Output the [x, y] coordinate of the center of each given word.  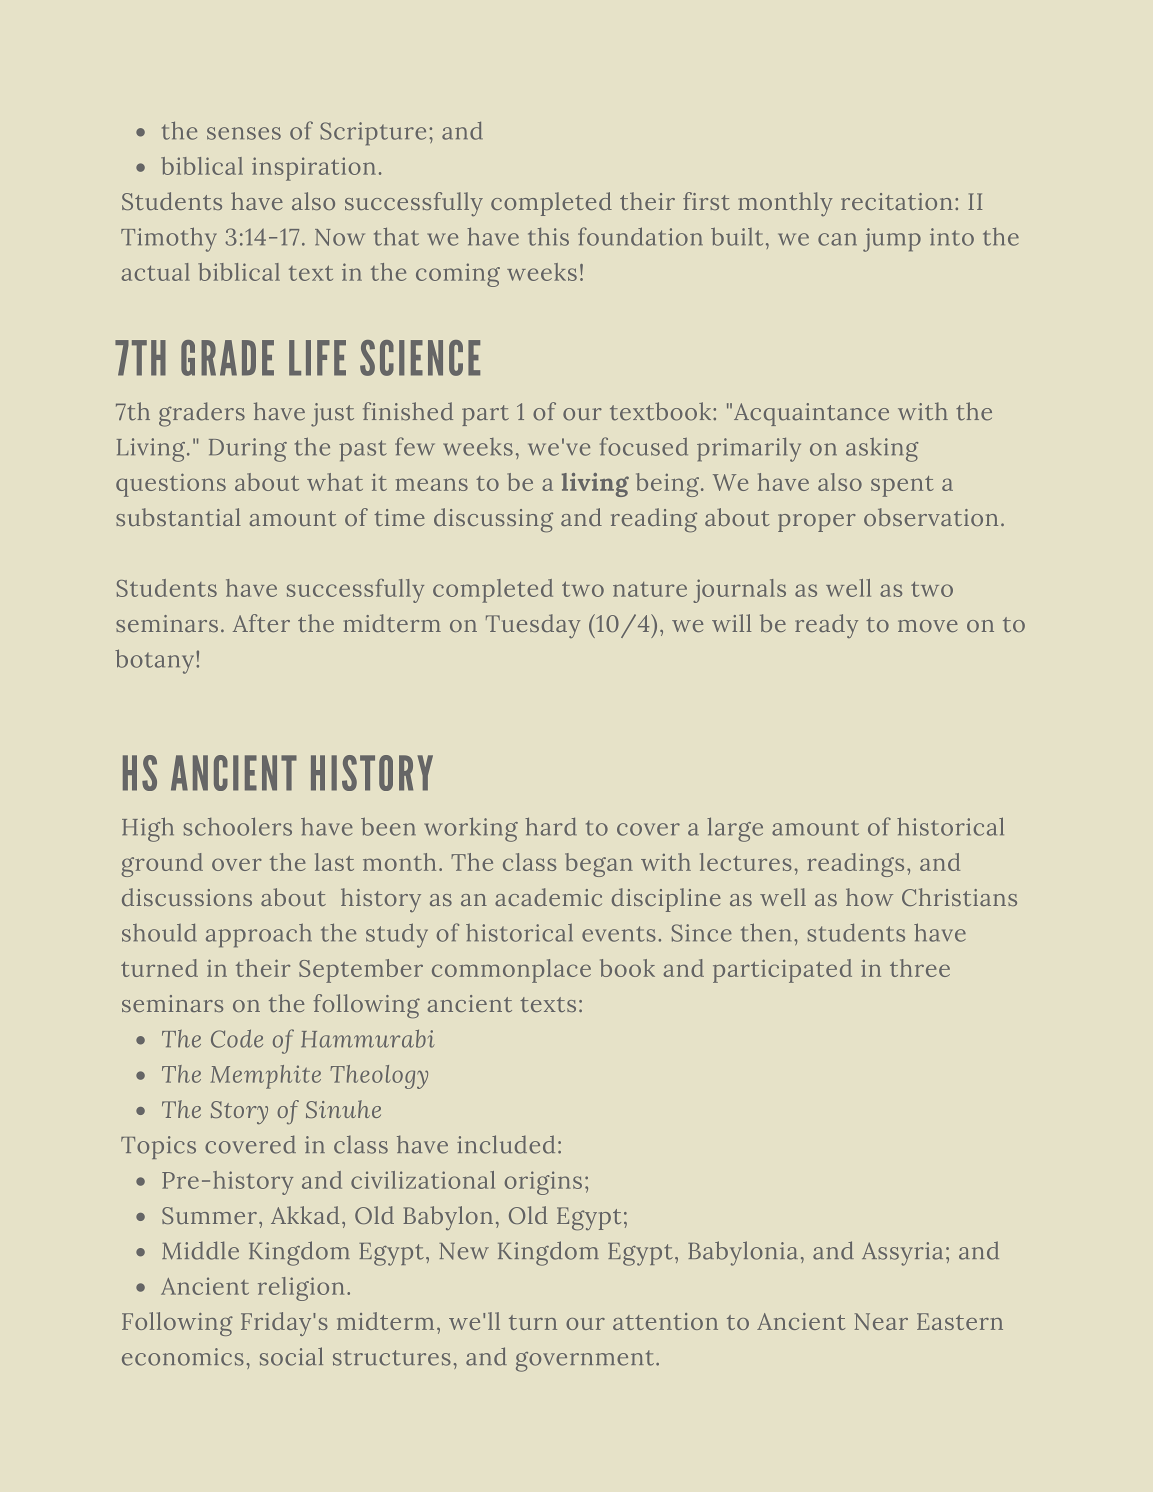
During [248, 450]
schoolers [238, 826]
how [869, 897]
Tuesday [533, 626]
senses [244, 133]
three [920, 968]
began [599, 865]
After [261, 623]
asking [882, 450]
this [548, 237]
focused [644, 446]
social [291, 1356]
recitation [897, 201]
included [506, 1144]
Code [237, 1038]
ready [826, 626]
